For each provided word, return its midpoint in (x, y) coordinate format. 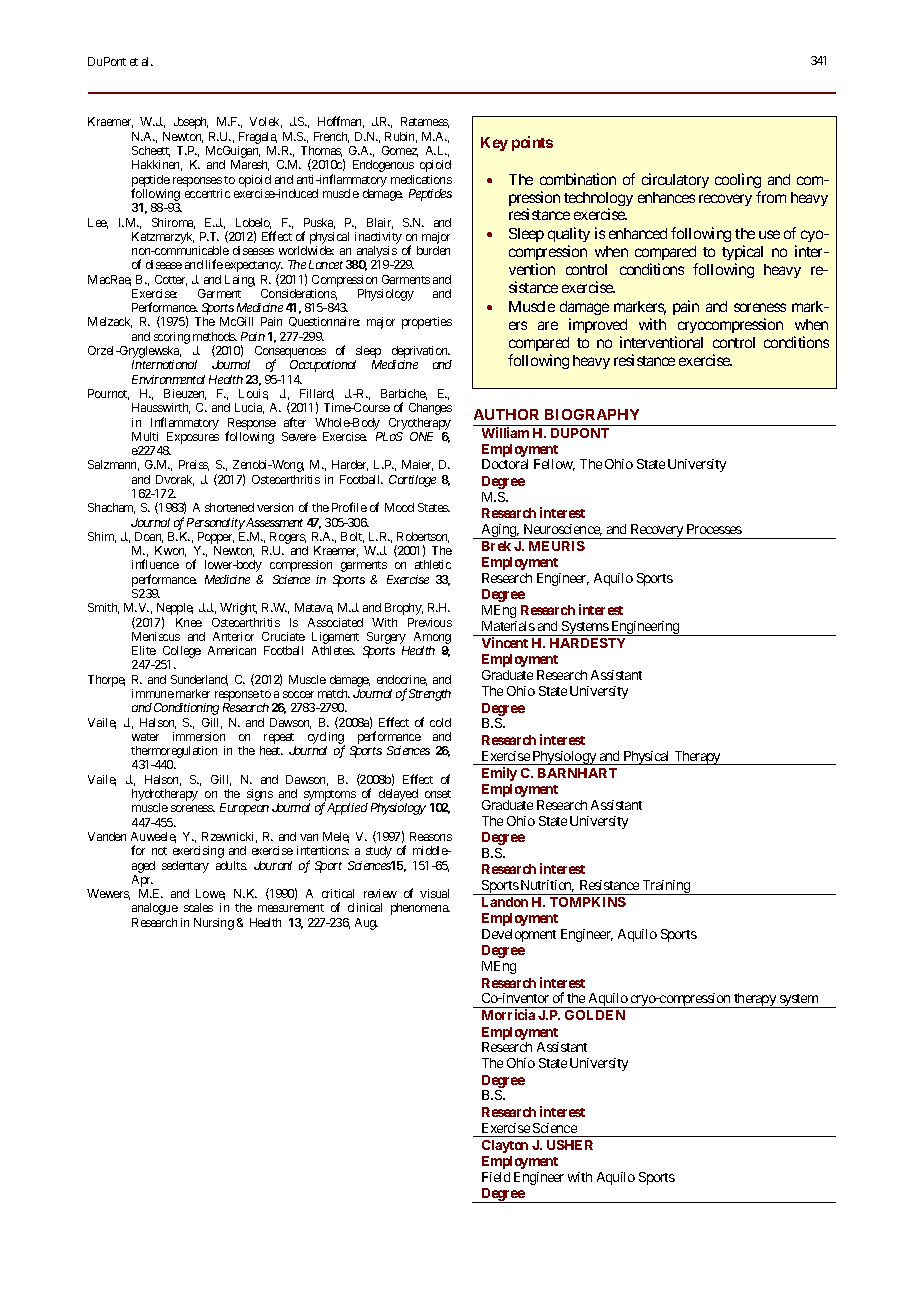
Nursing (214, 924)
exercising (198, 852)
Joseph (191, 123)
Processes (714, 529)
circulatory (675, 180)
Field (496, 1177)
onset (438, 794)
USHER (570, 1145)
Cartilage (412, 481)
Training (666, 887)
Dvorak (175, 480)
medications (421, 179)
